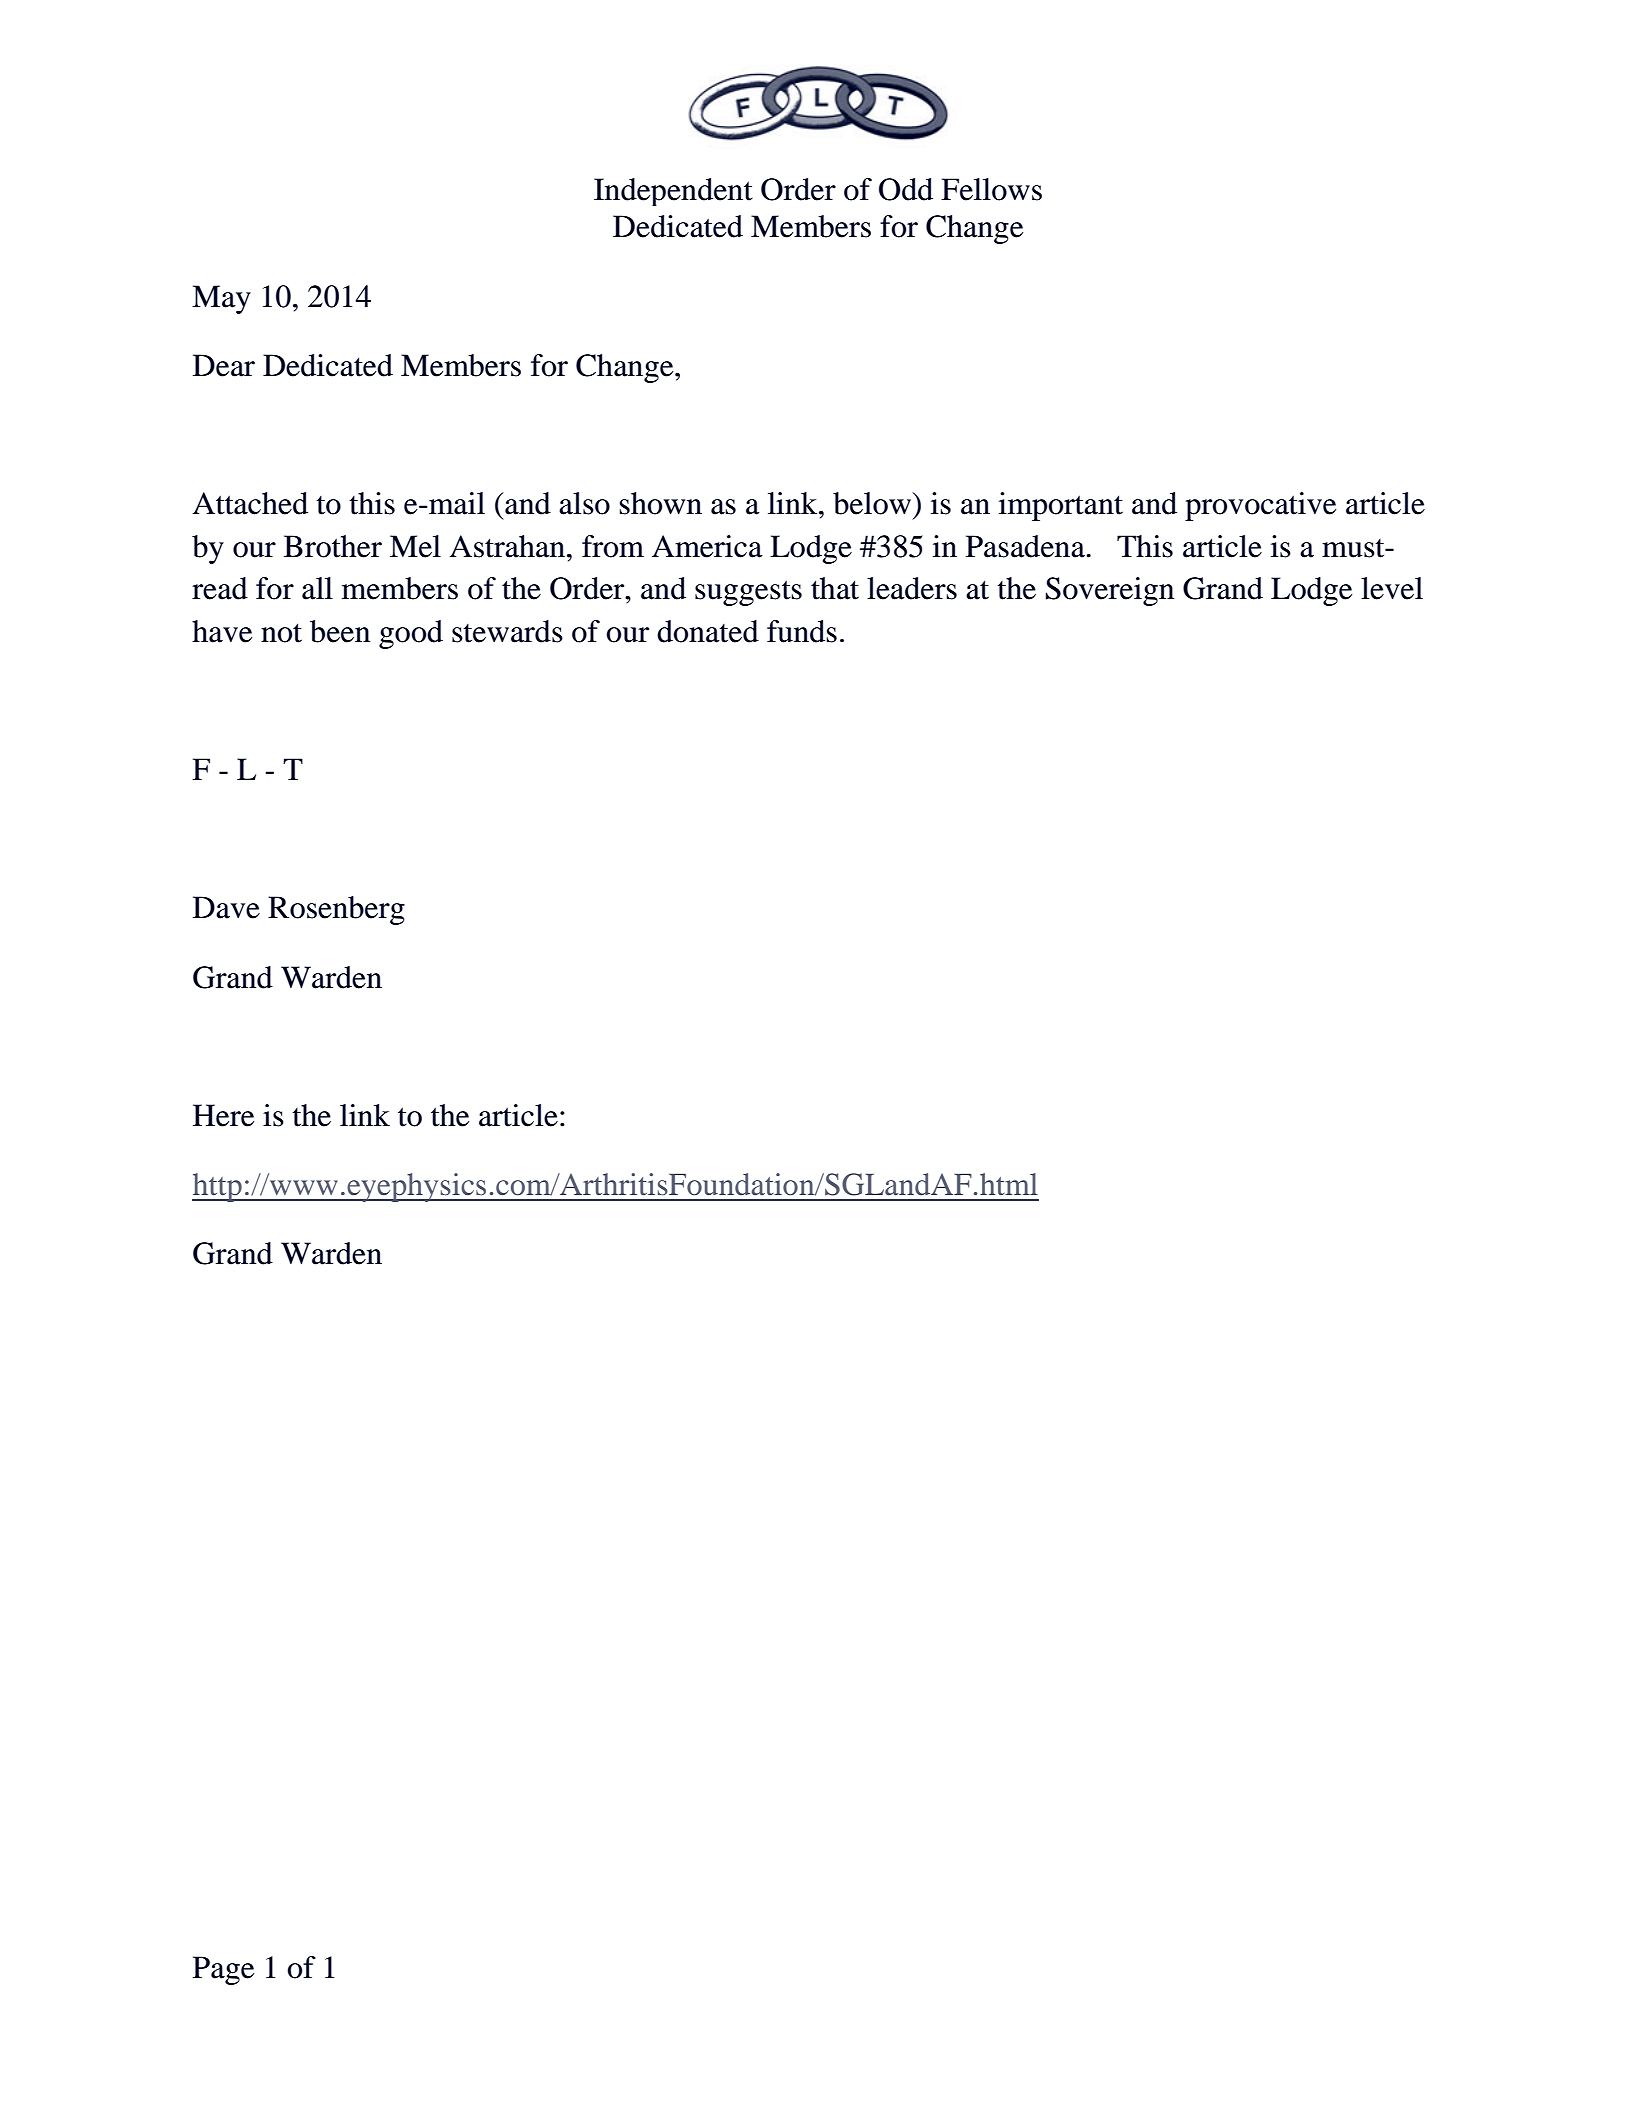  Describe the element at coordinates (991, 189) in the screenshot. I see `Fellows` at that location.
